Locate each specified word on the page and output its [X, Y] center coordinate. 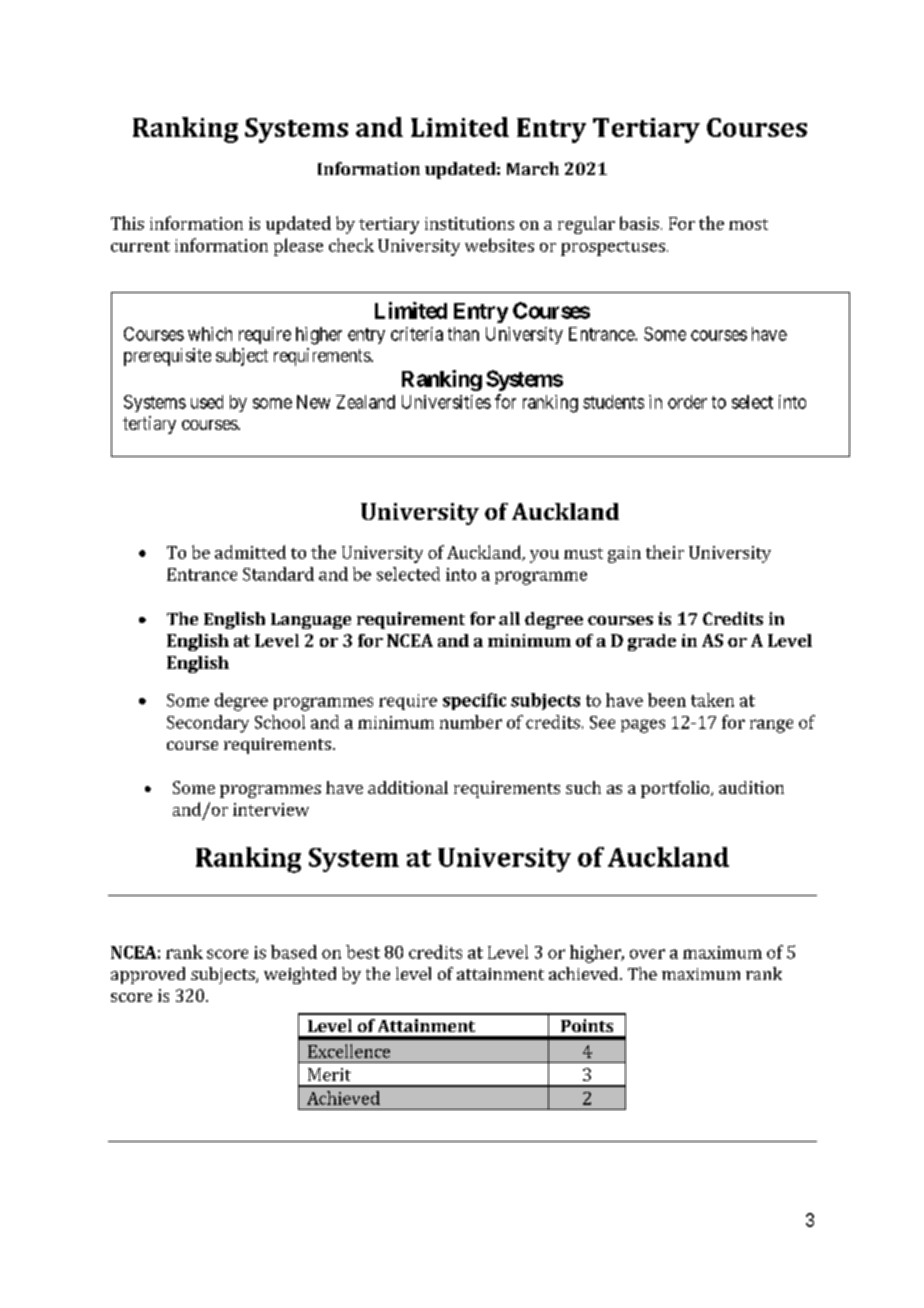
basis [639, 223]
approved [148, 975]
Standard [278, 574]
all [509, 618]
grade [652, 642]
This [127, 223]
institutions [469, 223]
